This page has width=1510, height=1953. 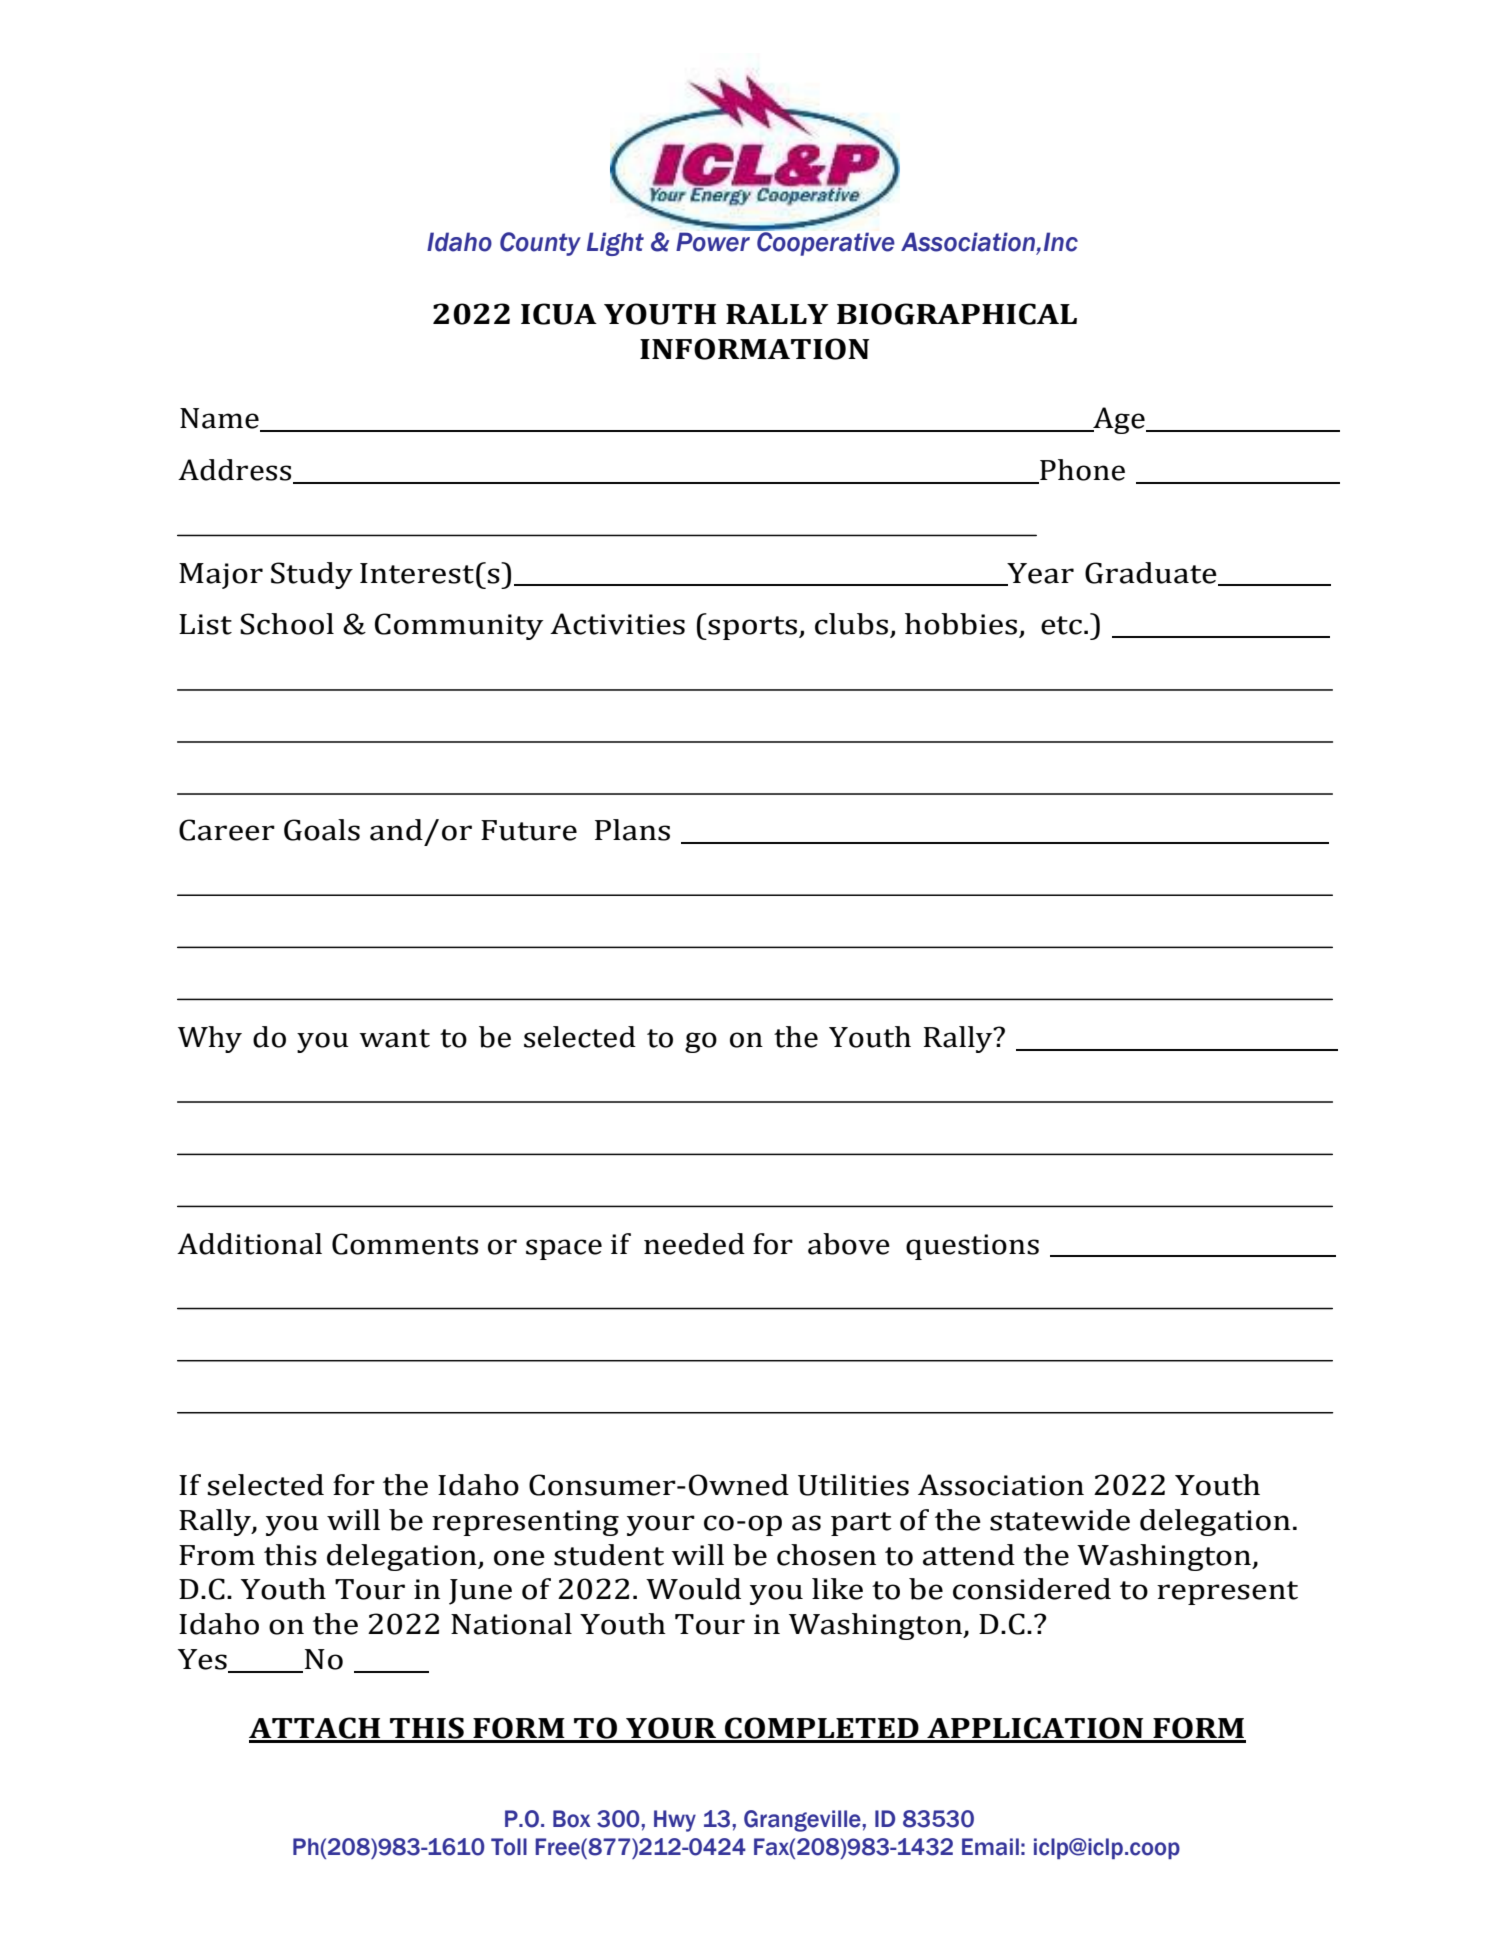 I want to click on Goals, so click(x=322, y=830).
